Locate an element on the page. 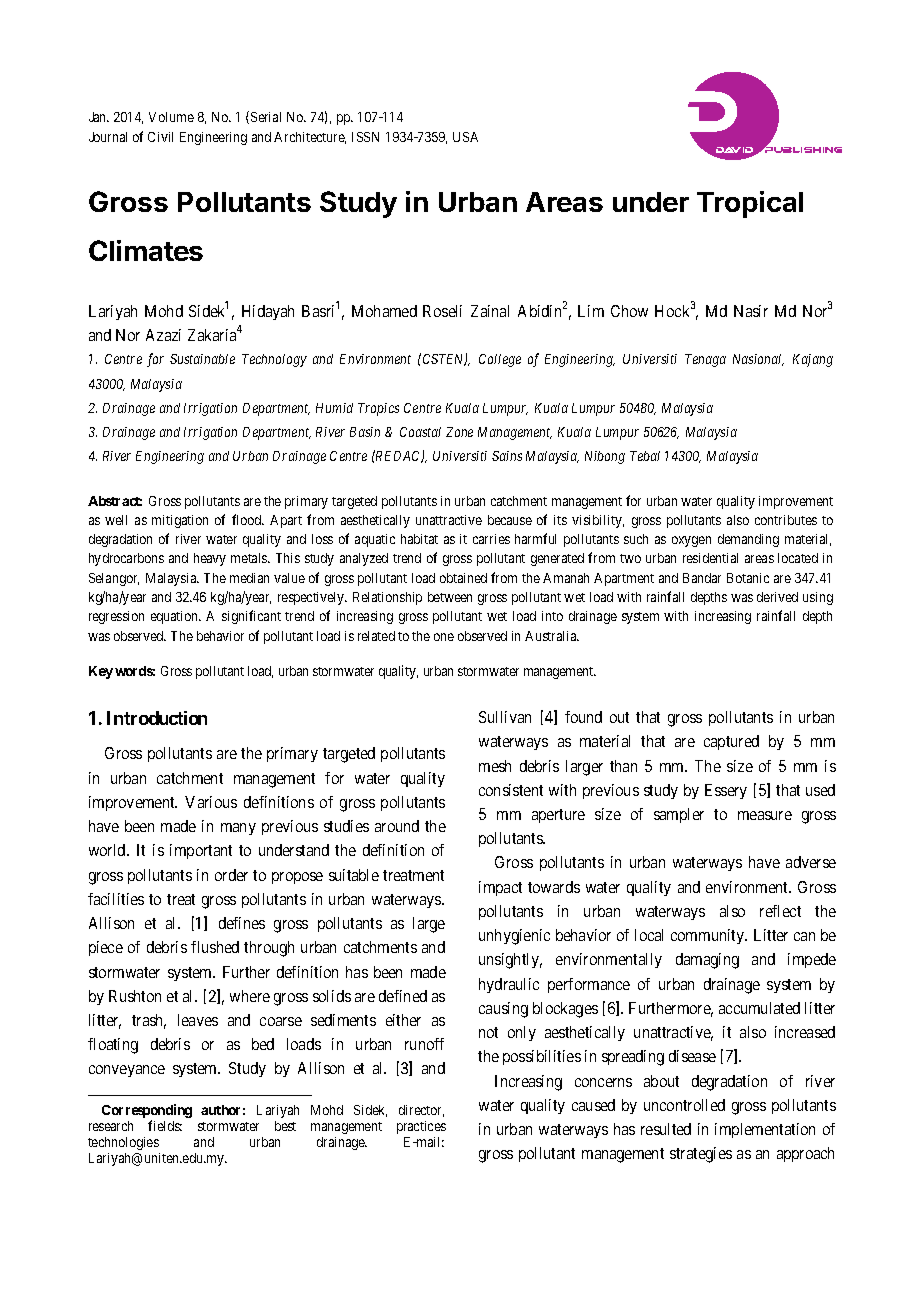  between is located at coordinates (450, 597).
